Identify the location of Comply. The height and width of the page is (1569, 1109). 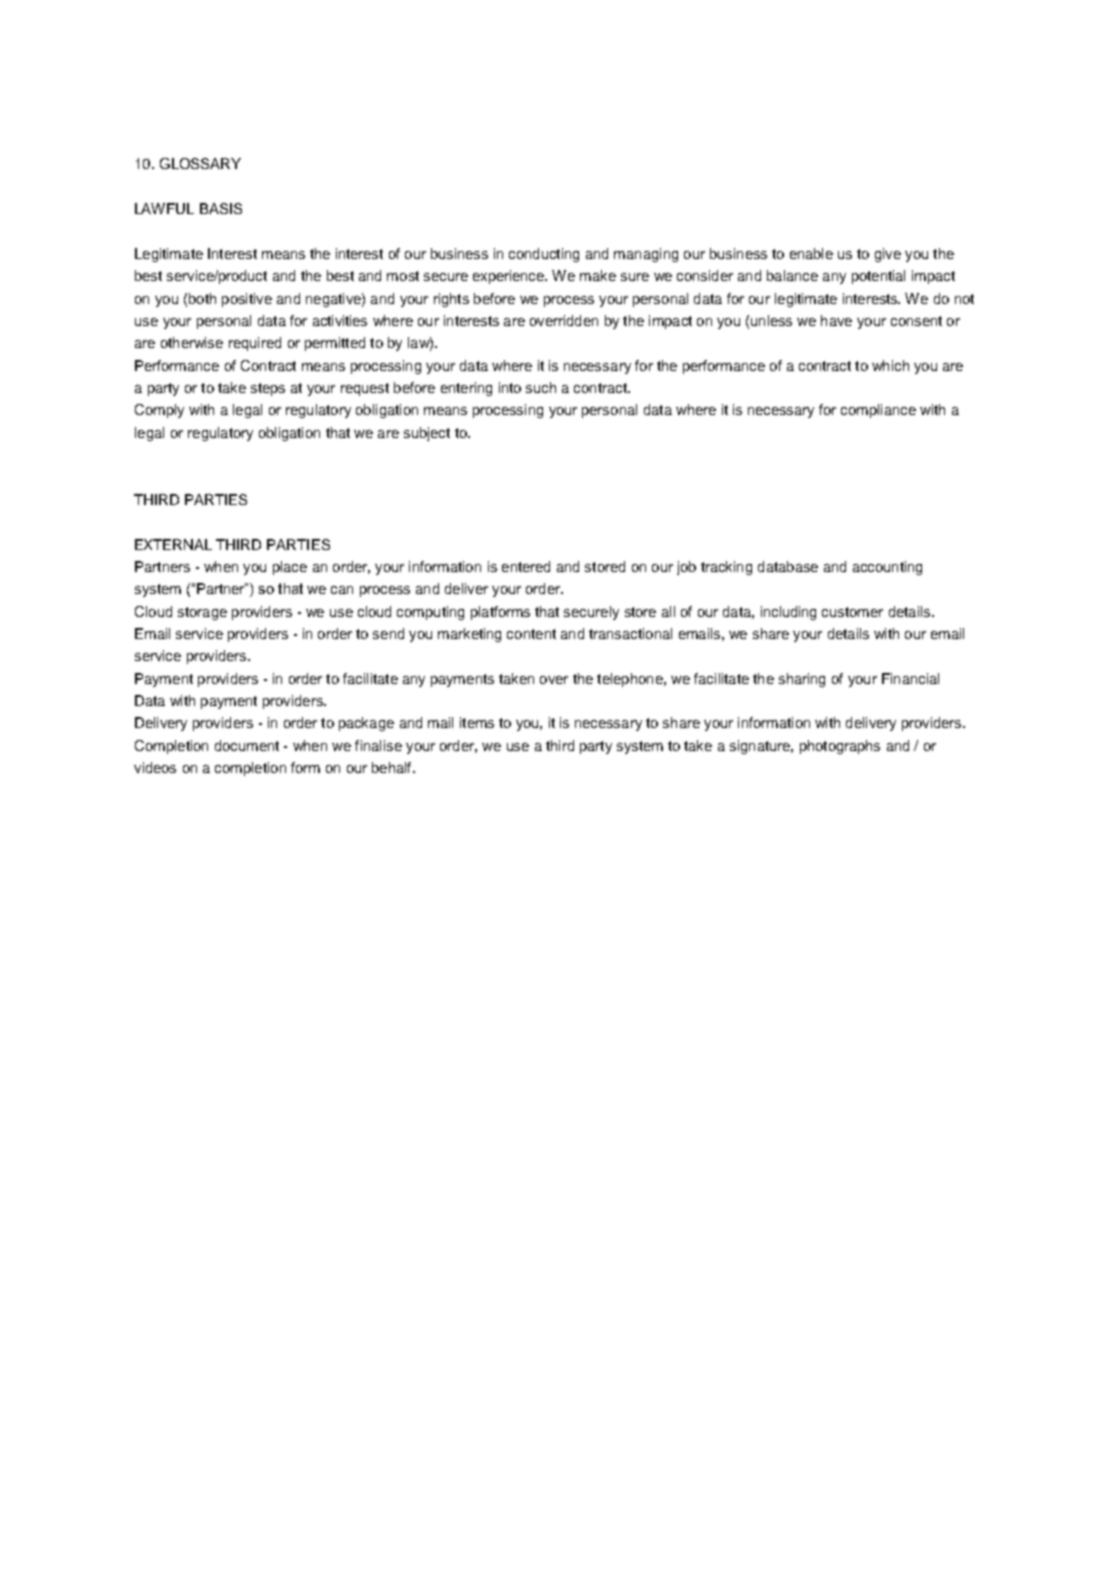
(159, 411).
